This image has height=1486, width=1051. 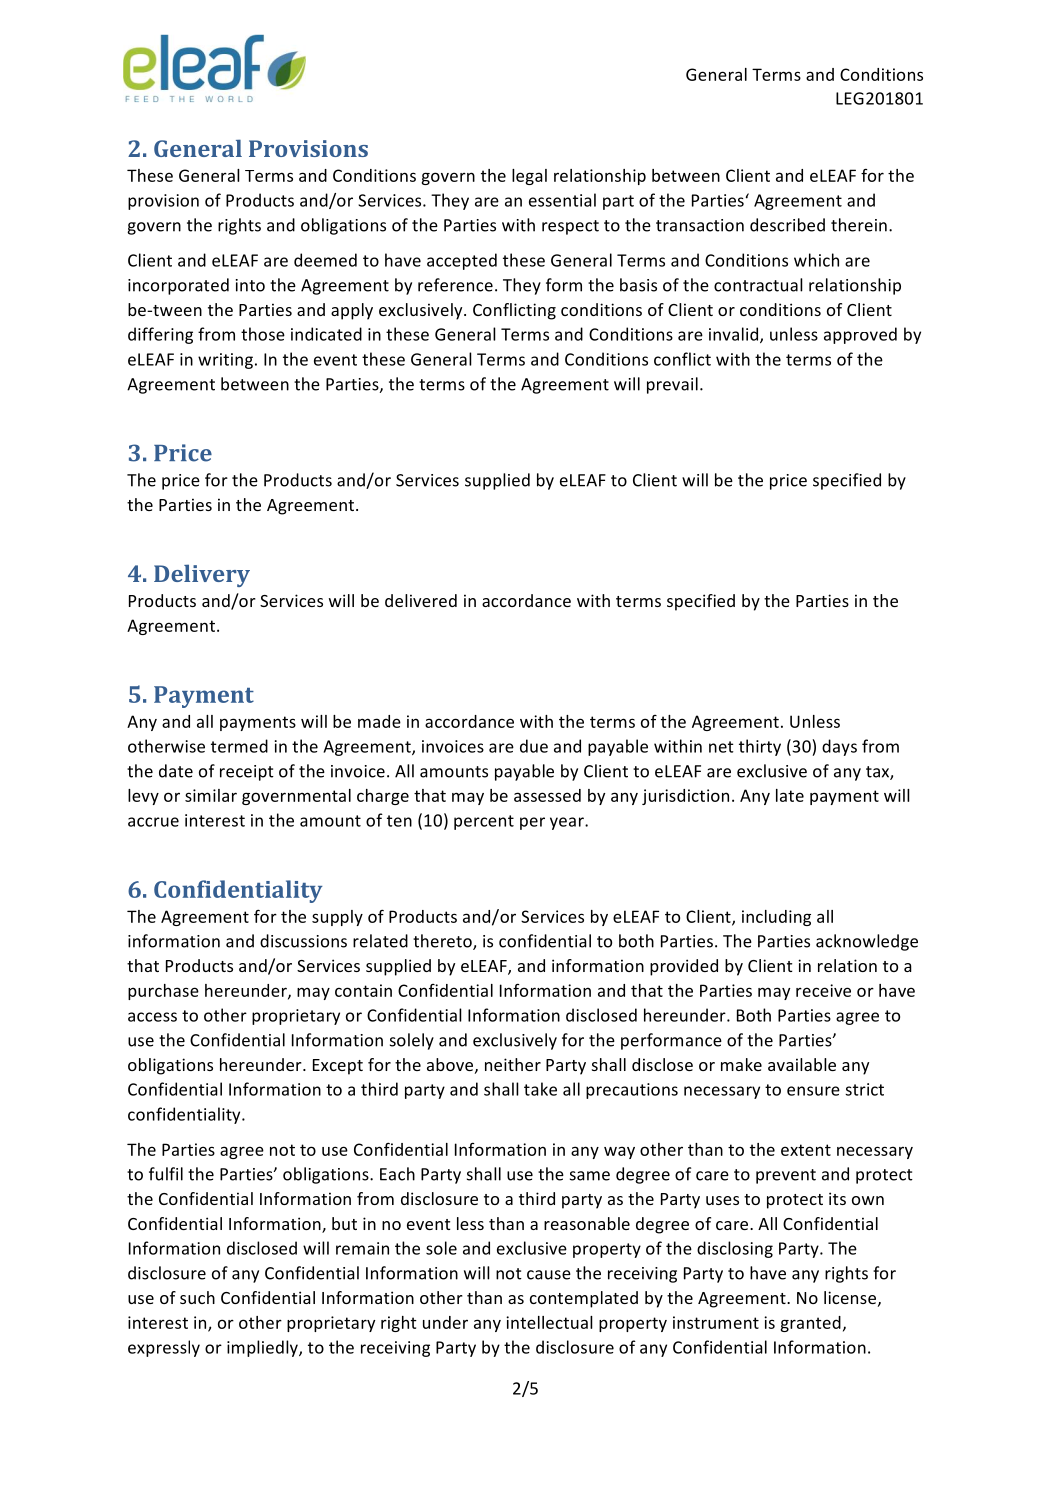 What do you see at coordinates (760, 747) in the image?
I see `thirty` at bounding box center [760, 747].
